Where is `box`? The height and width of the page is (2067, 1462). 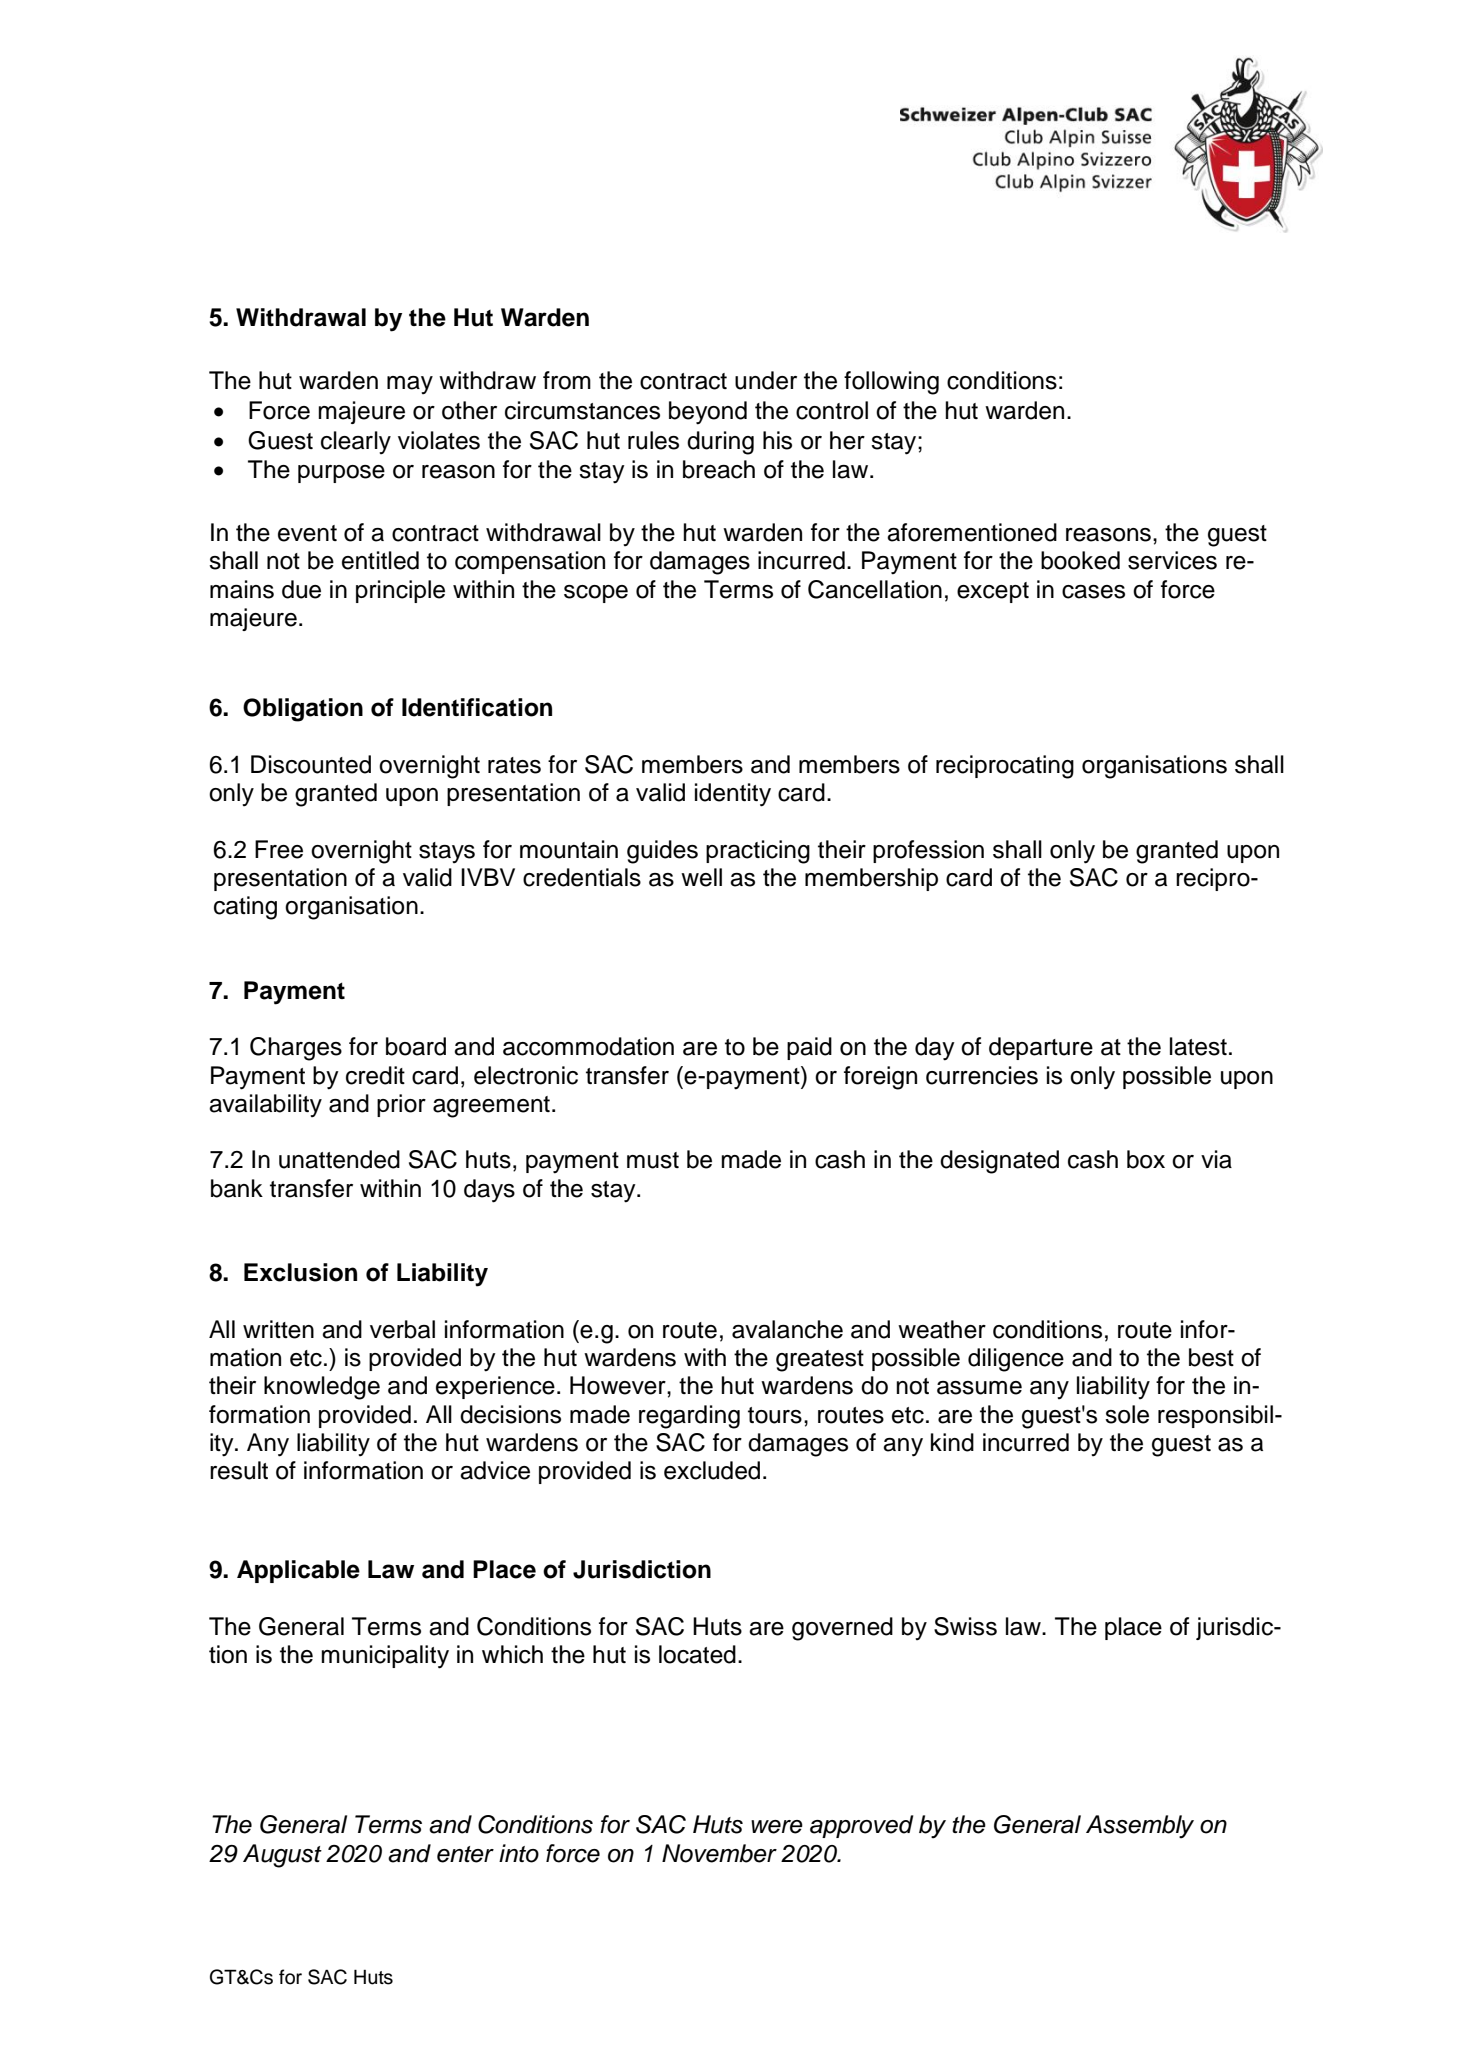 box is located at coordinates (1146, 1159).
